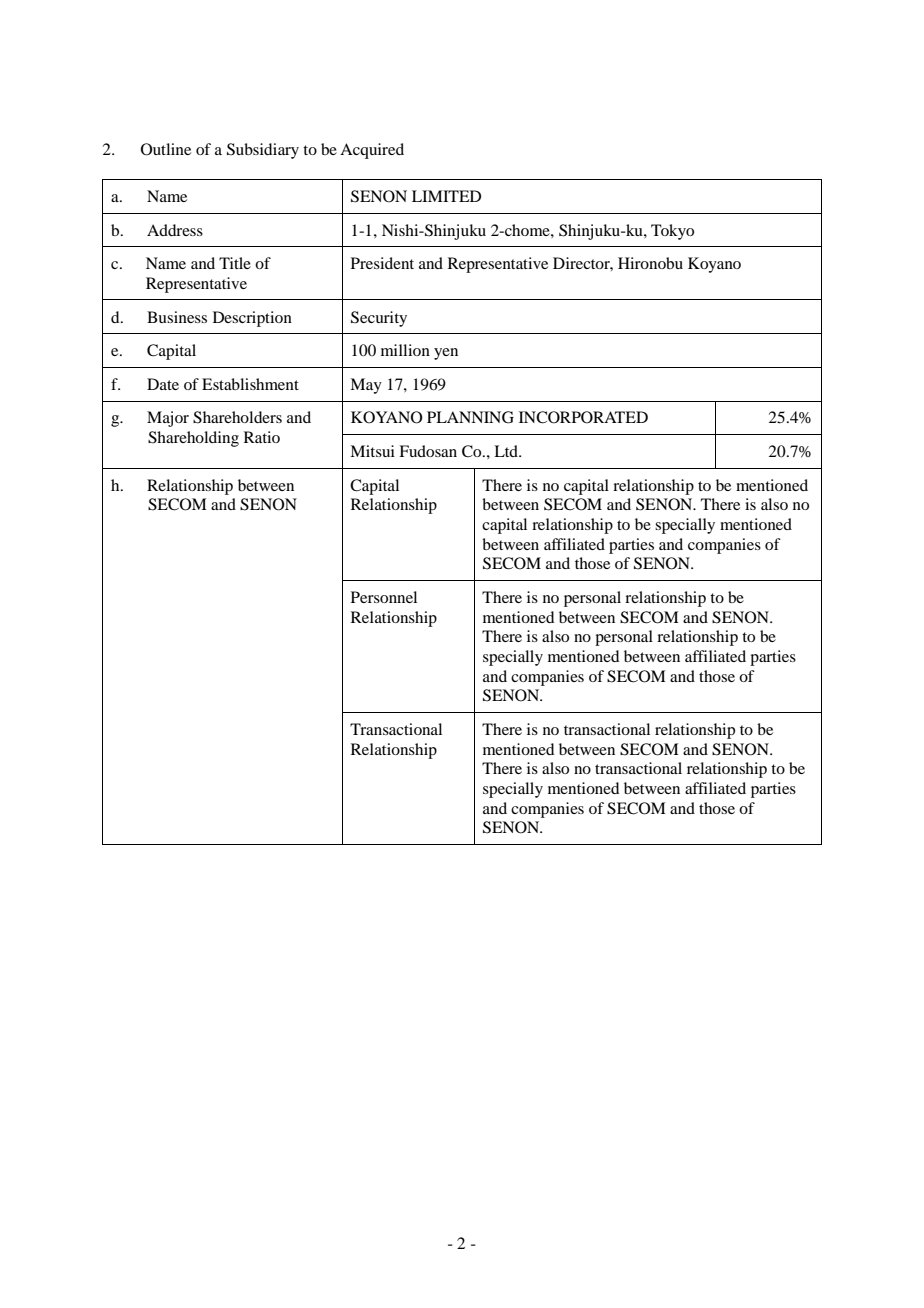 The height and width of the screenshot is (1308, 924). What do you see at coordinates (672, 232) in the screenshot?
I see `Tokyo` at bounding box center [672, 232].
